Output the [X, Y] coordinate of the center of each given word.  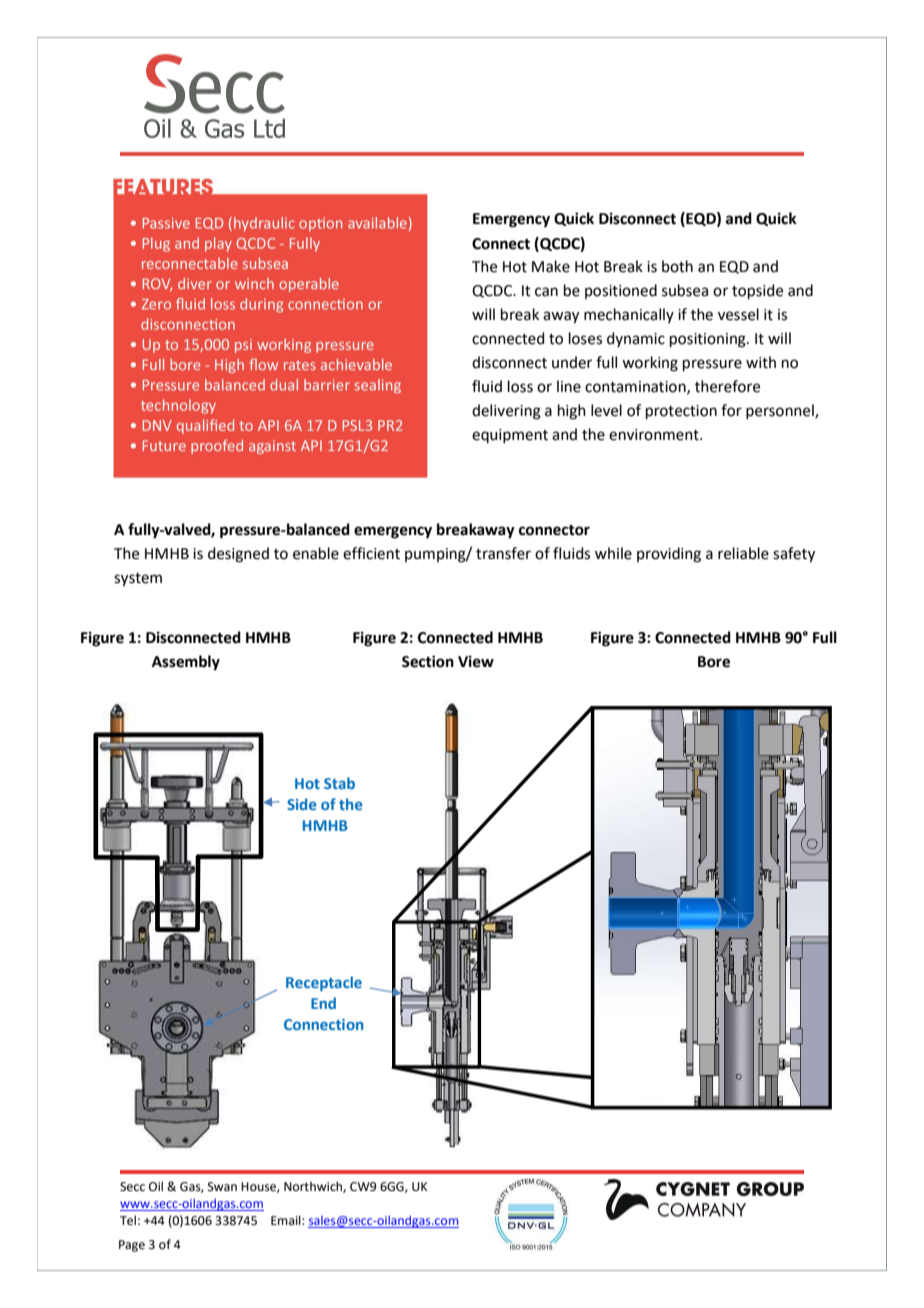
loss [520, 386]
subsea [685, 290]
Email [287, 1220]
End [323, 1003]
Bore [714, 662]
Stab [339, 783]
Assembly [186, 663]
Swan [222, 1187]
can [546, 292]
